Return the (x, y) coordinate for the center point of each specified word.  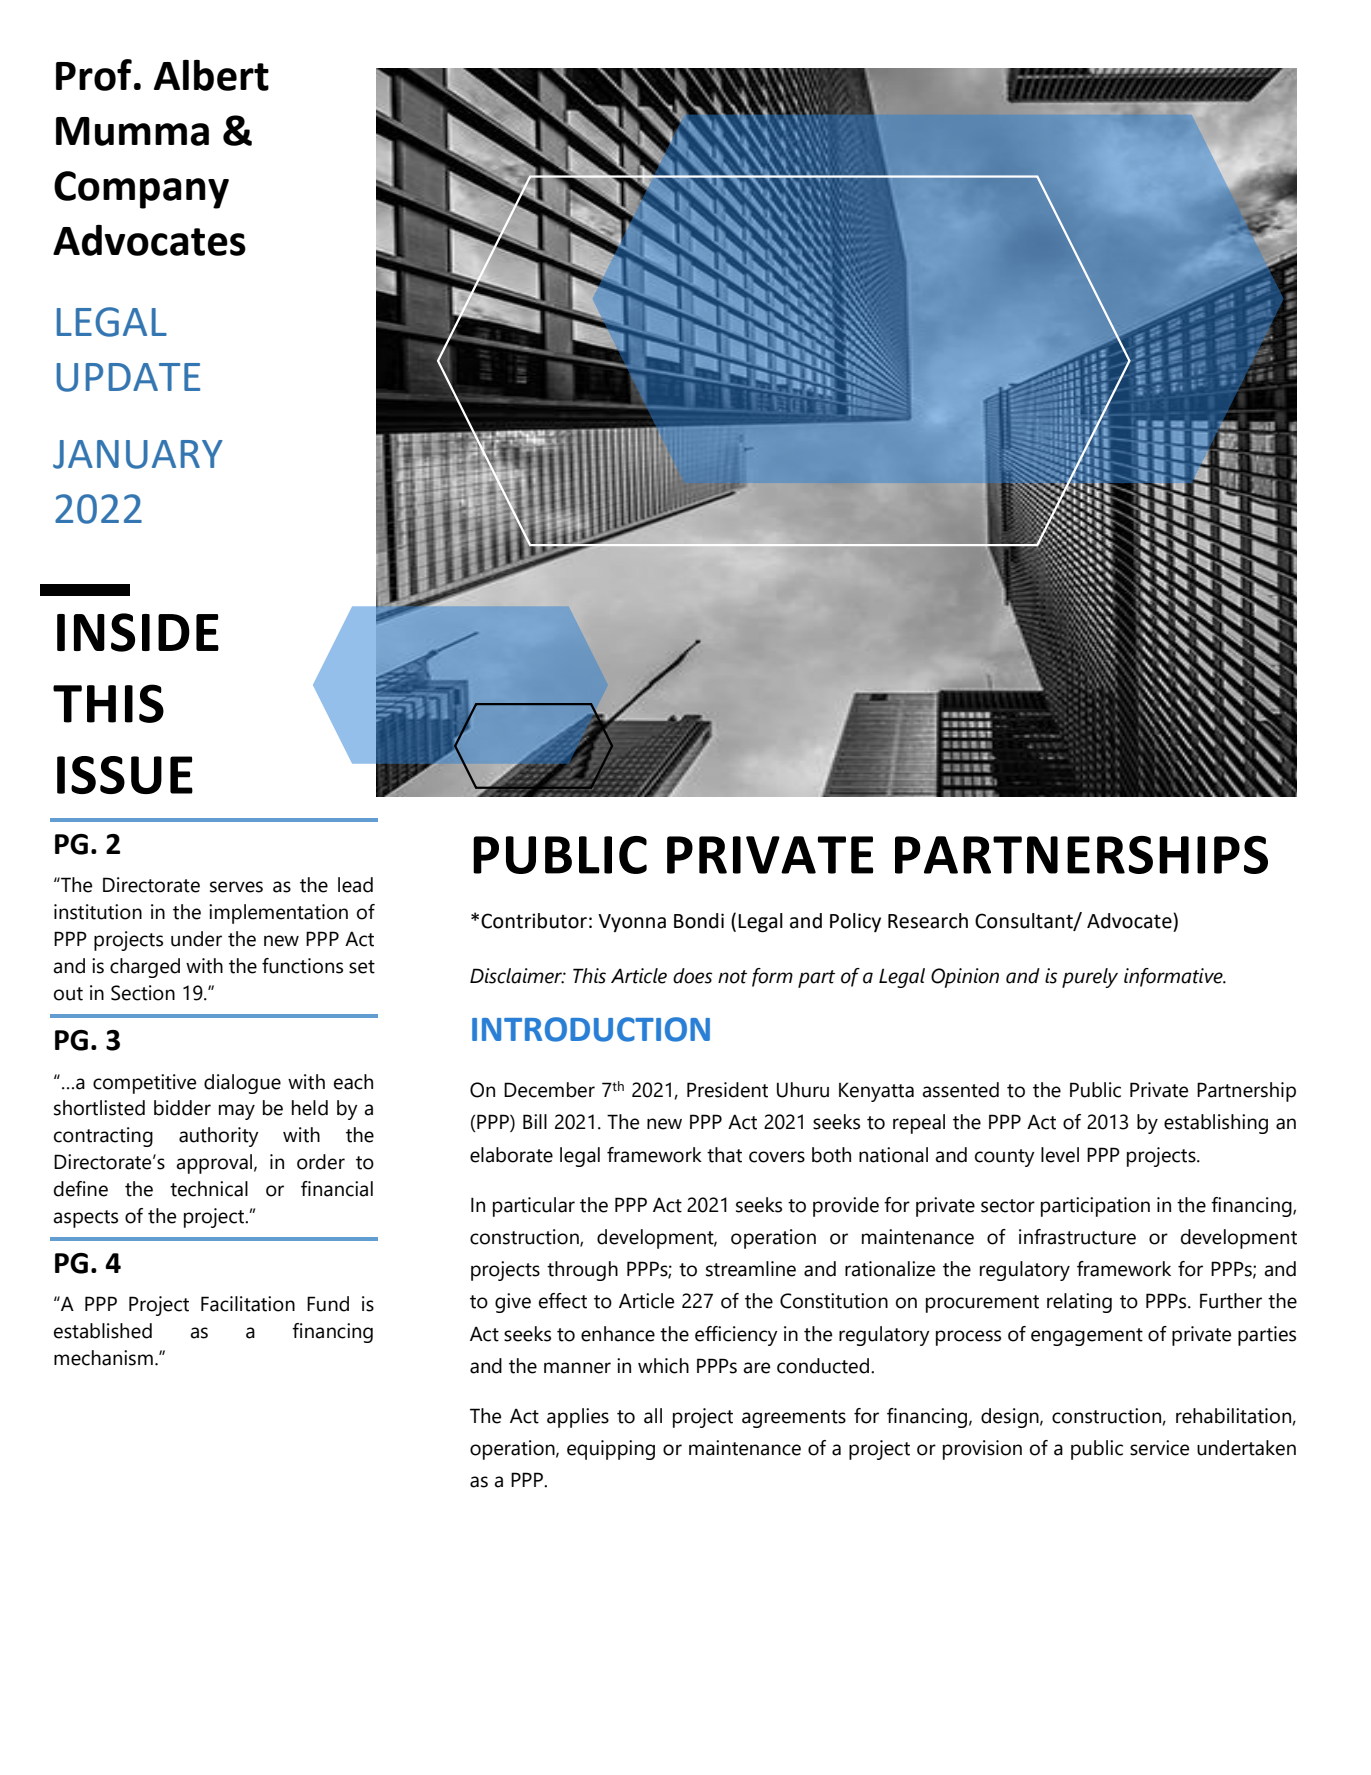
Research (928, 921)
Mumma (132, 131)
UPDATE (128, 377)
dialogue (242, 1084)
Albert (211, 75)
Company (141, 190)
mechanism (103, 1358)
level (1060, 1155)
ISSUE (125, 775)
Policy (855, 922)
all (653, 1416)
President (727, 1090)
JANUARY (138, 454)
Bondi (699, 921)
